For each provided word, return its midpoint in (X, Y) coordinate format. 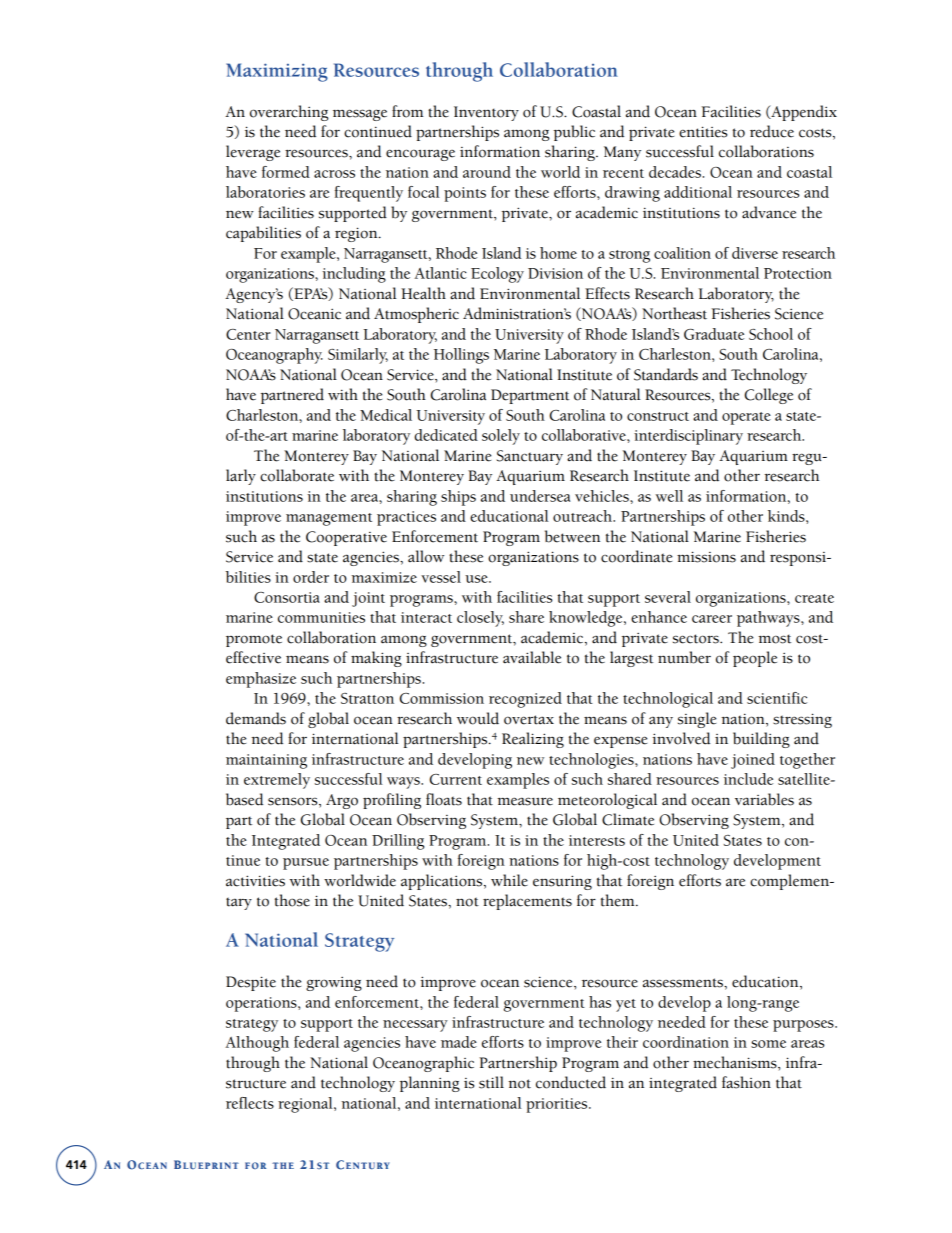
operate (746, 418)
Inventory (486, 113)
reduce (772, 131)
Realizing (533, 740)
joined (753, 761)
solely (501, 437)
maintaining (266, 761)
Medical (386, 415)
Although (257, 1044)
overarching (289, 113)
